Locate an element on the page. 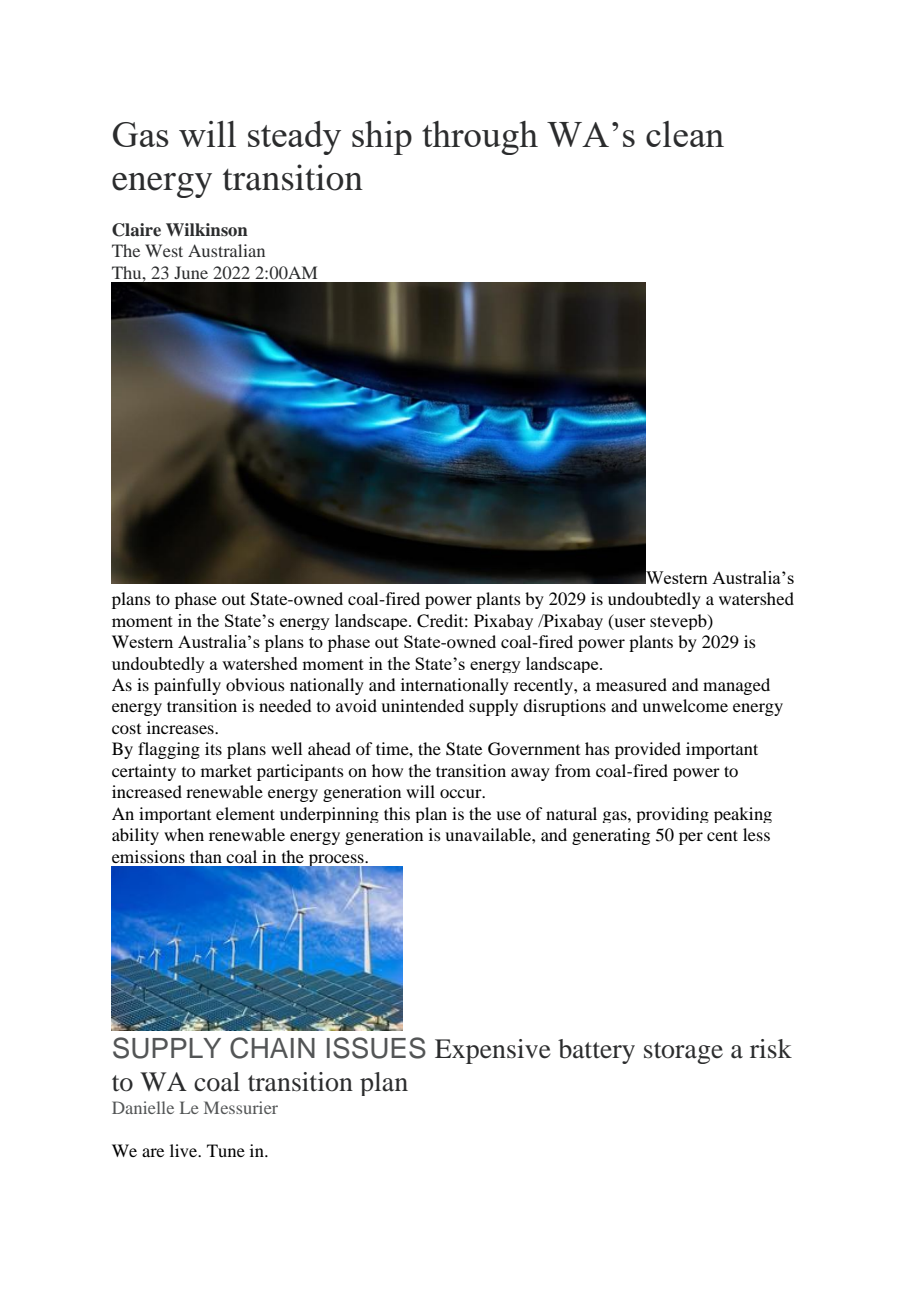  live is located at coordinates (185, 1150).
